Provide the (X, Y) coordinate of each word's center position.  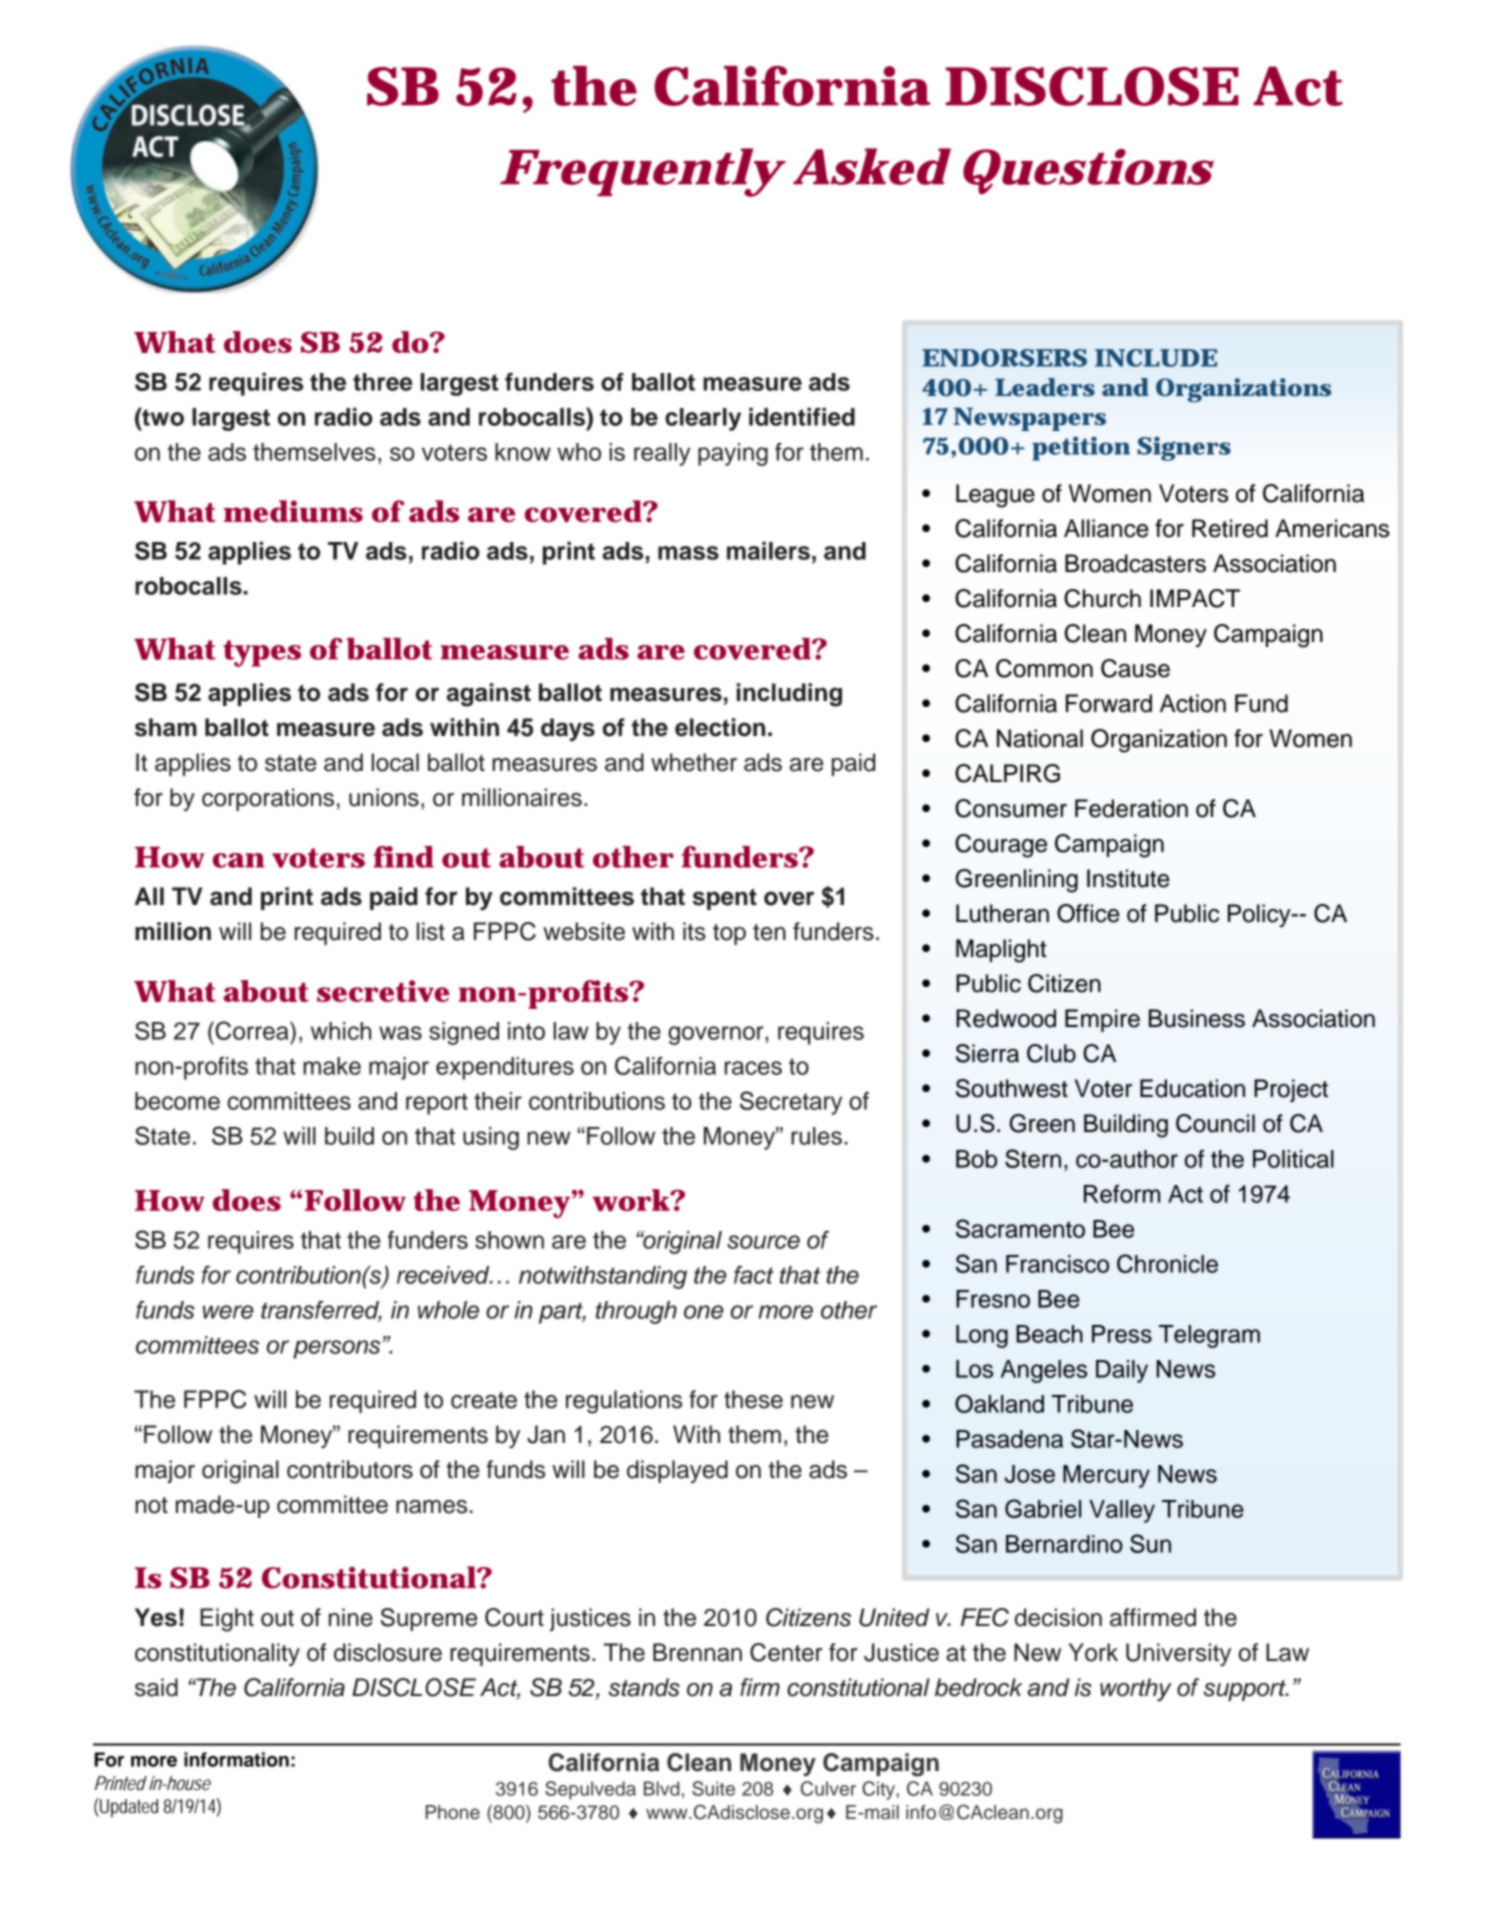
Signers (1184, 448)
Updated (128, 1808)
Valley (1122, 1511)
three (382, 382)
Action (1193, 703)
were (228, 1312)
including (789, 695)
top (729, 934)
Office (1088, 913)
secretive (383, 991)
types (262, 653)
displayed (677, 1471)
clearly (703, 419)
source (763, 1242)
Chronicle (1167, 1263)
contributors (350, 1469)
